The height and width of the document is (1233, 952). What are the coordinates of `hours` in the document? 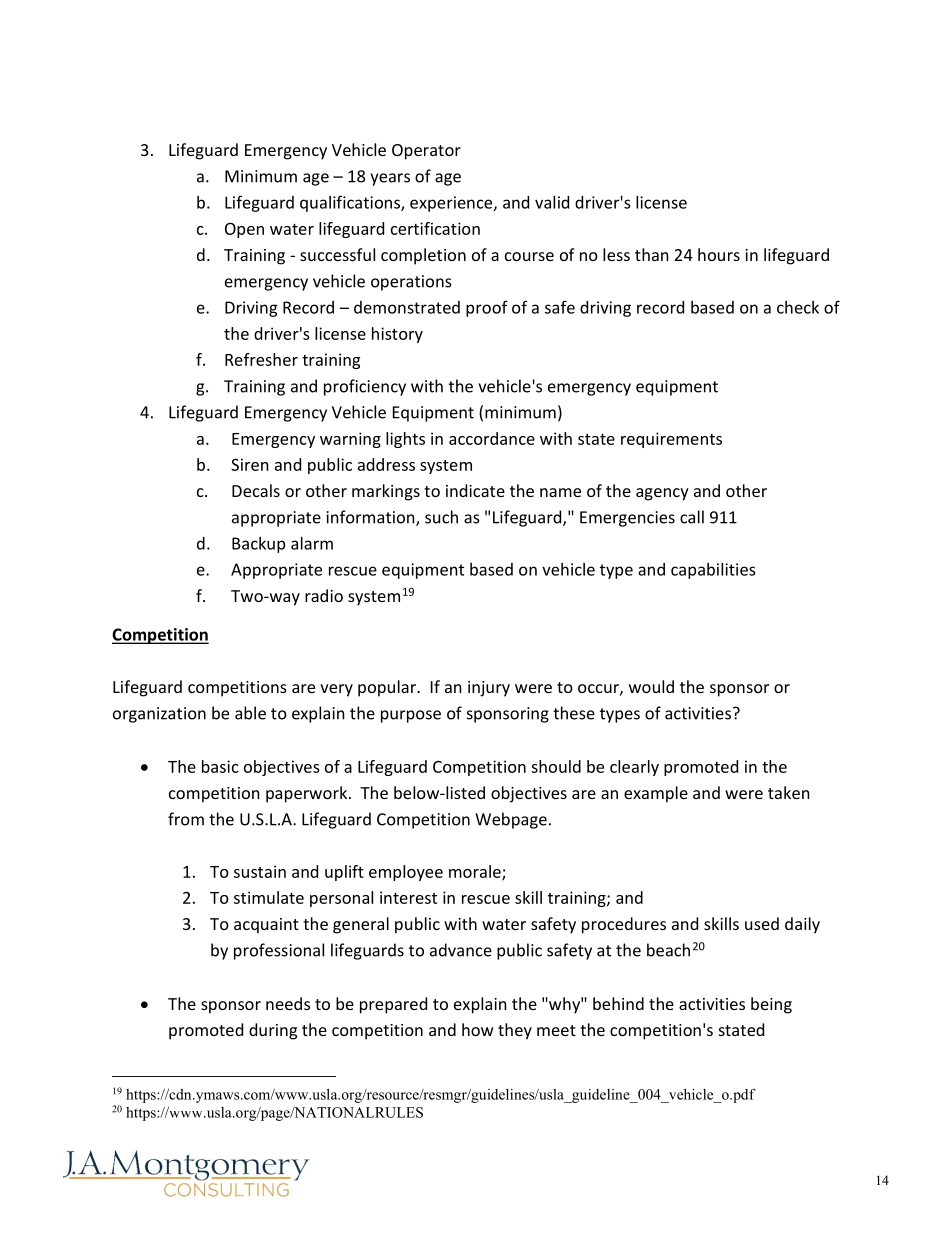 It's located at (719, 254).
